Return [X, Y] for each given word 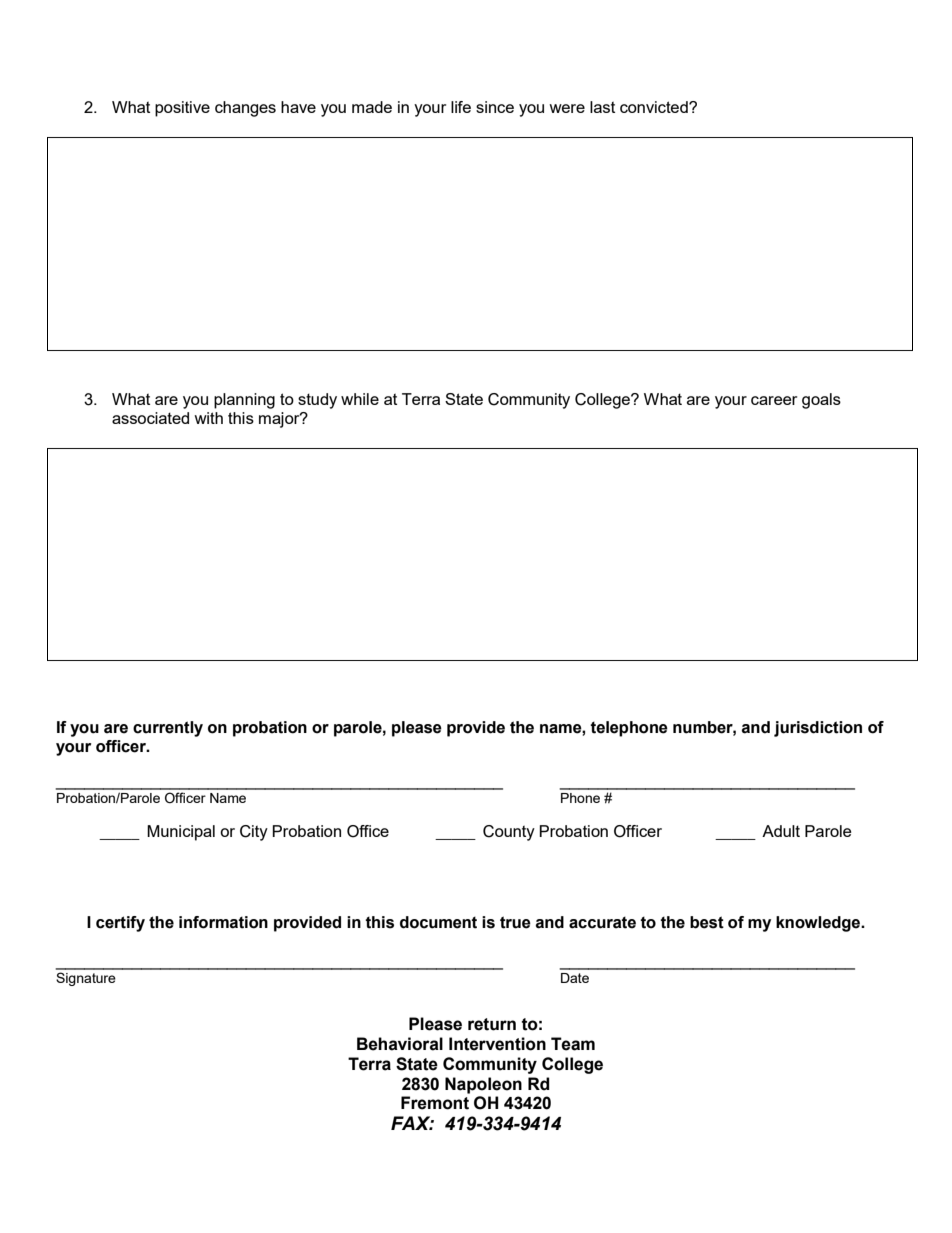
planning [244, 401]
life [461, 107]
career [774, 400]
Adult [781, 831]
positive [182, 109]
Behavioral [400, 1044]
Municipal [181, 833]
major [280, 420]
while [360, 399]
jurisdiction [818, 729]
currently [168, 729]
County [509, 833]
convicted [655, 107]
